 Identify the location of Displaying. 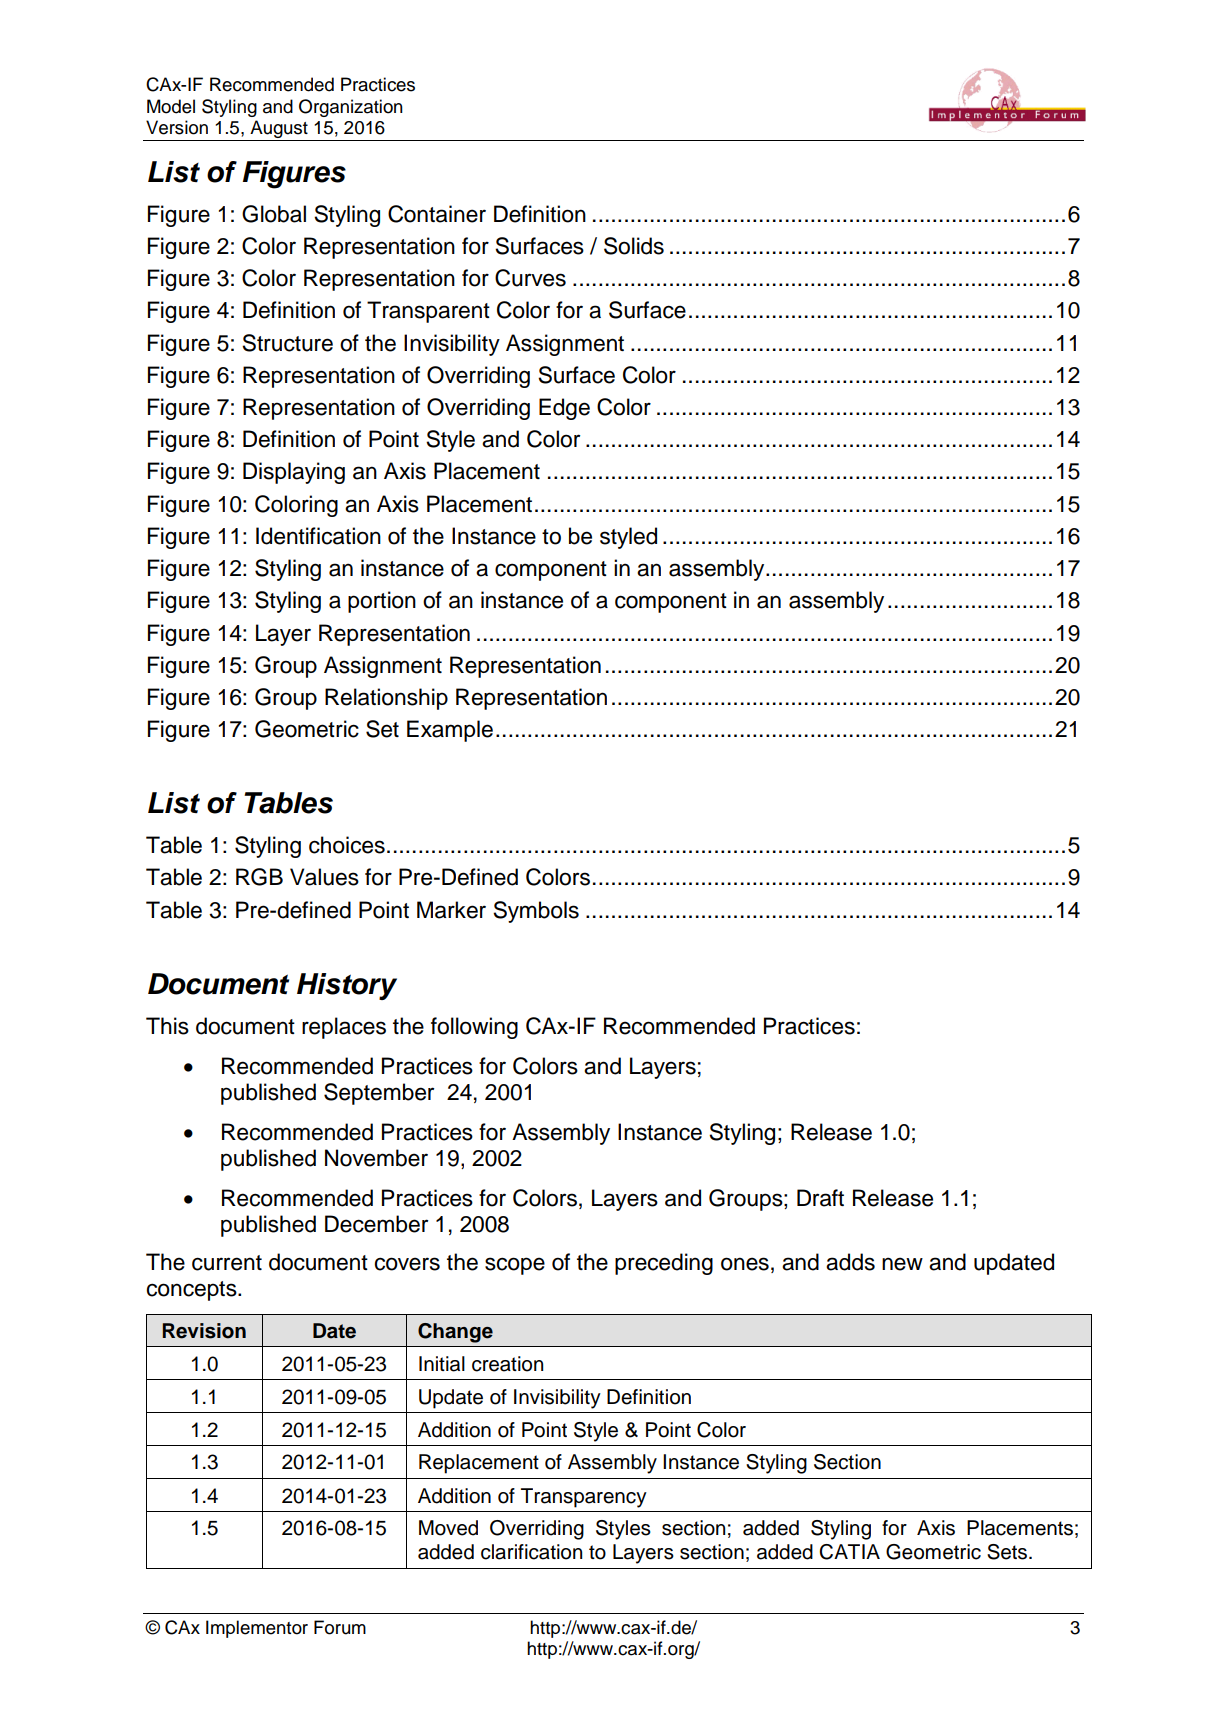
(294, 473).
